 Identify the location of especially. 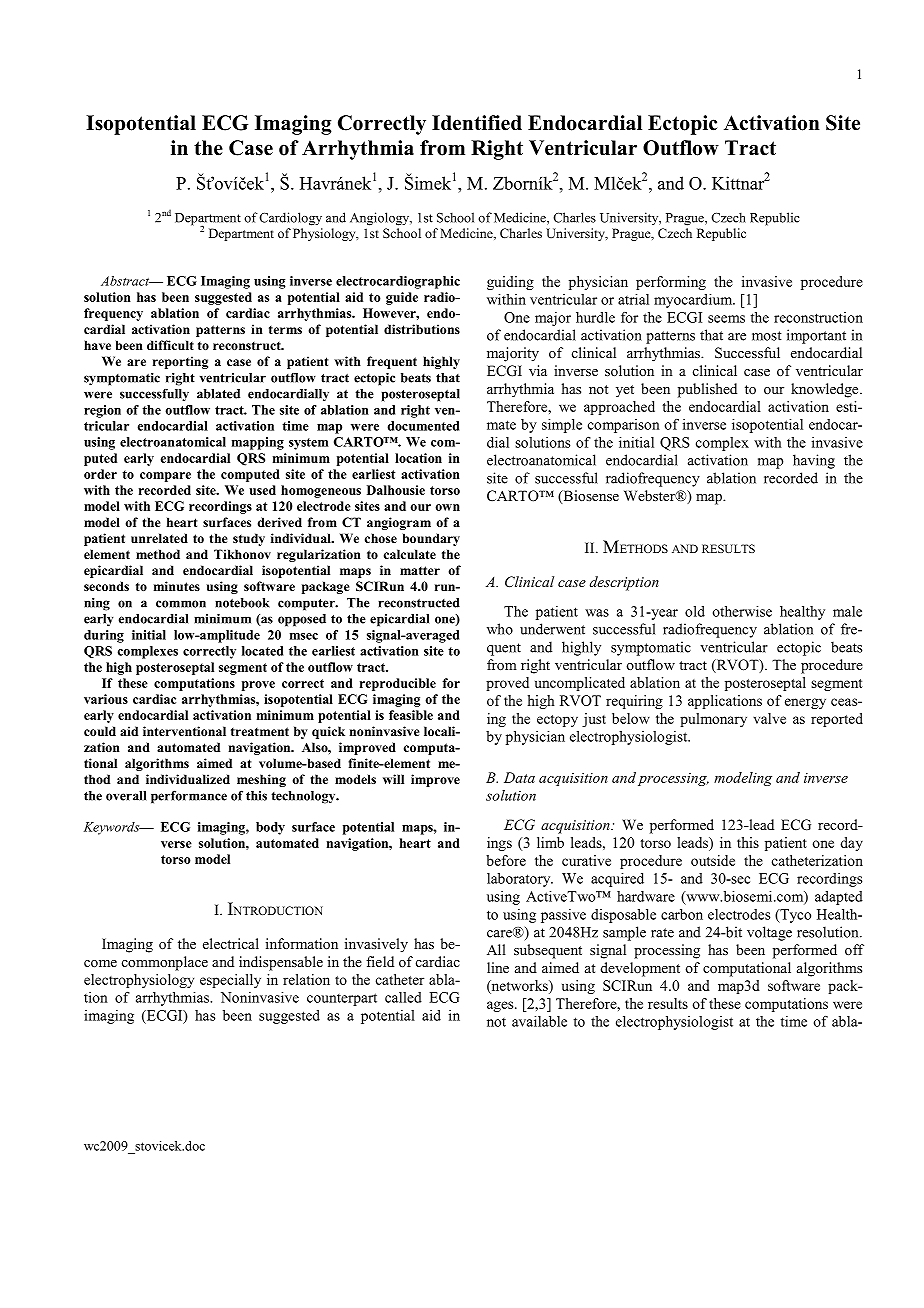
(230, 981).
